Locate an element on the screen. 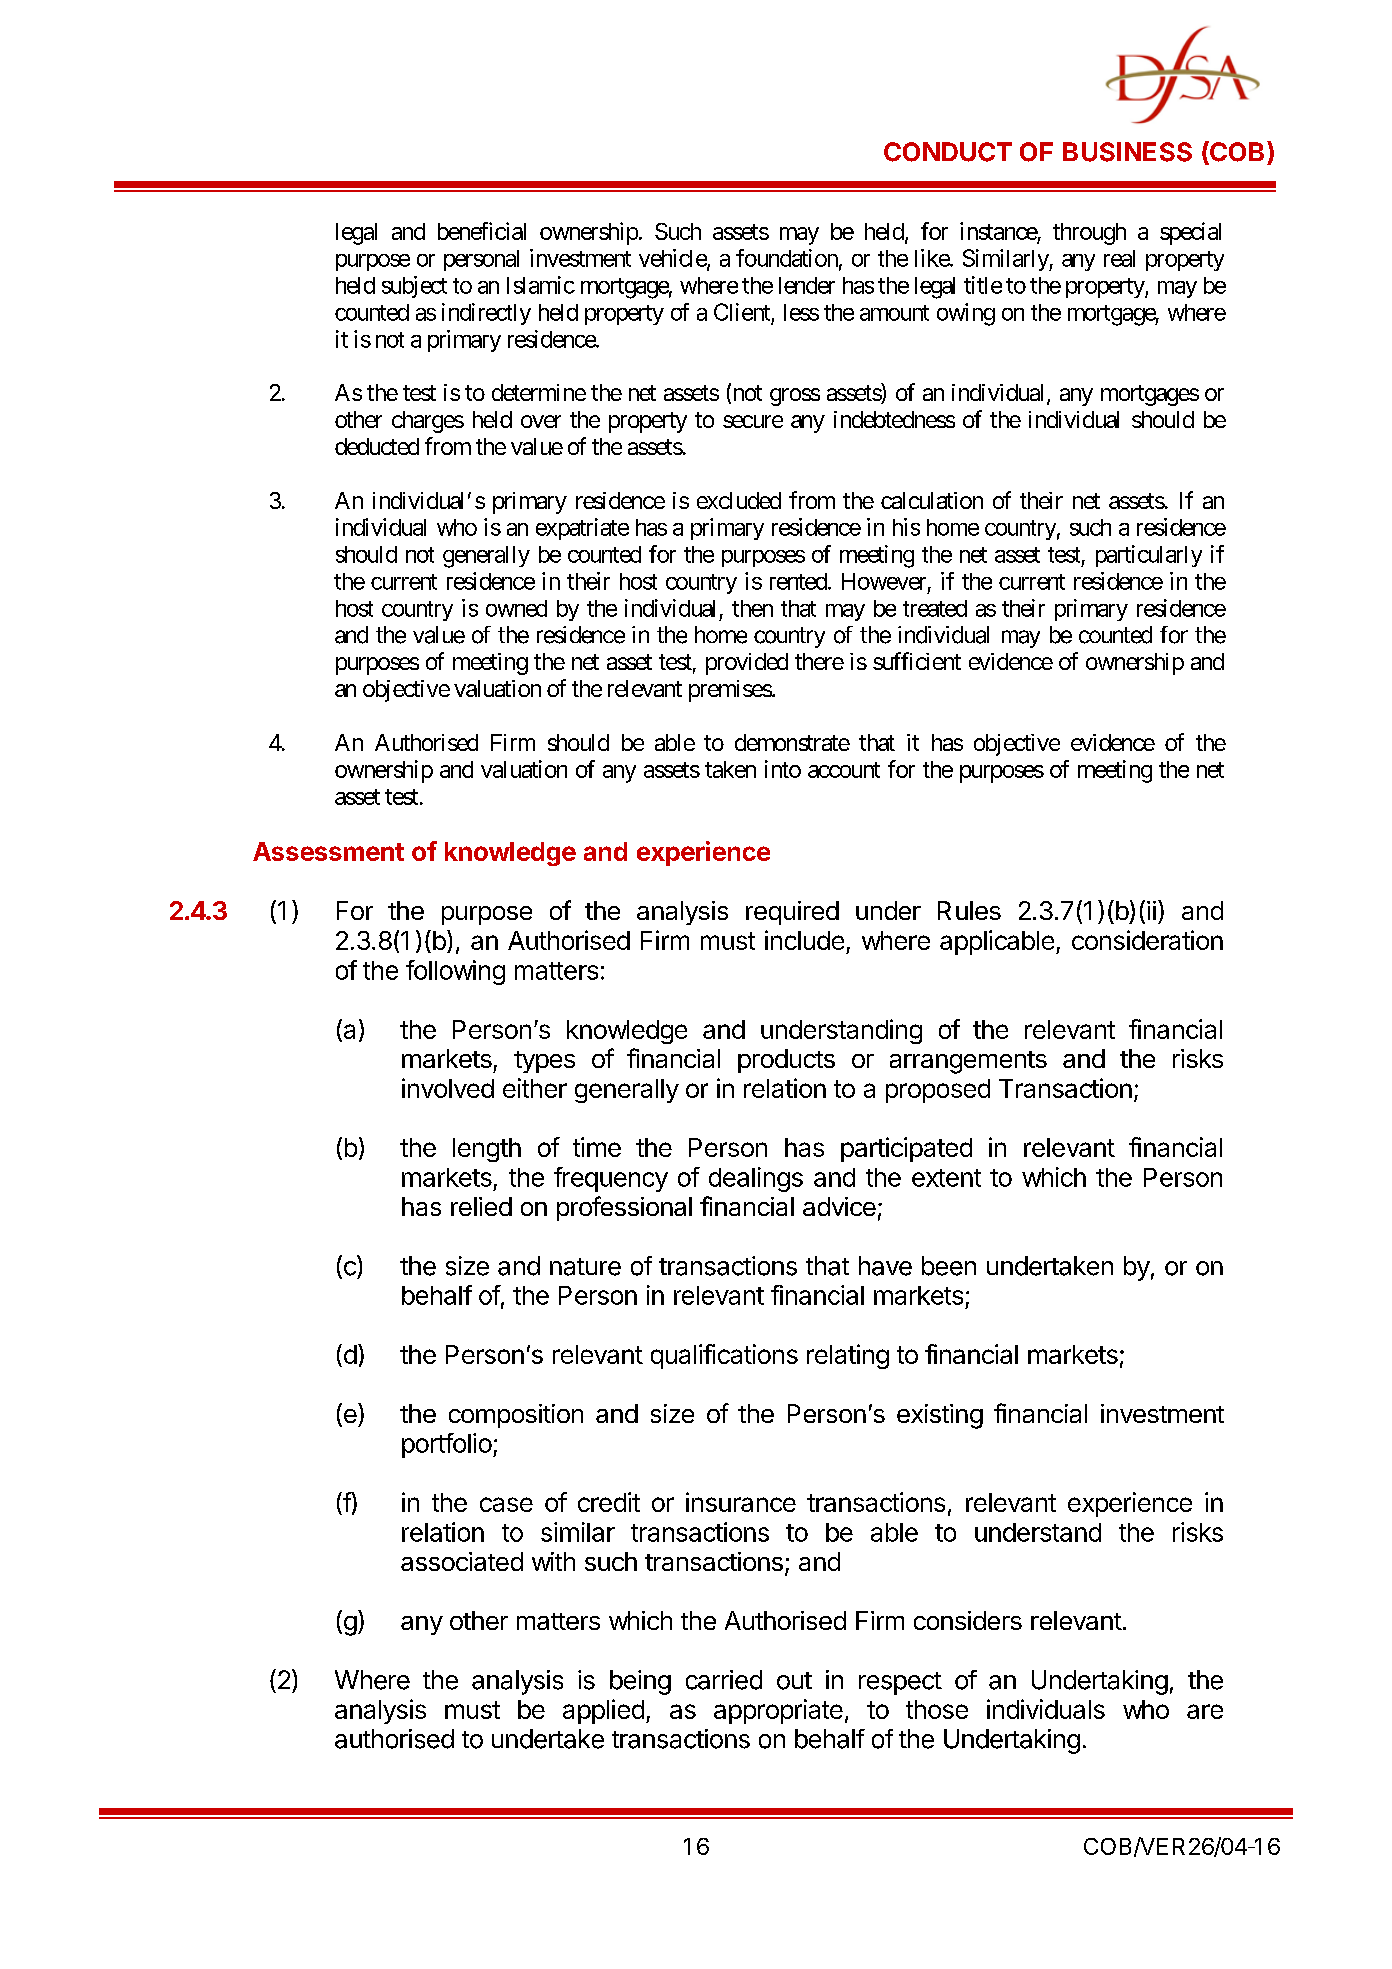  lender is located at coordinates (807, 285).
